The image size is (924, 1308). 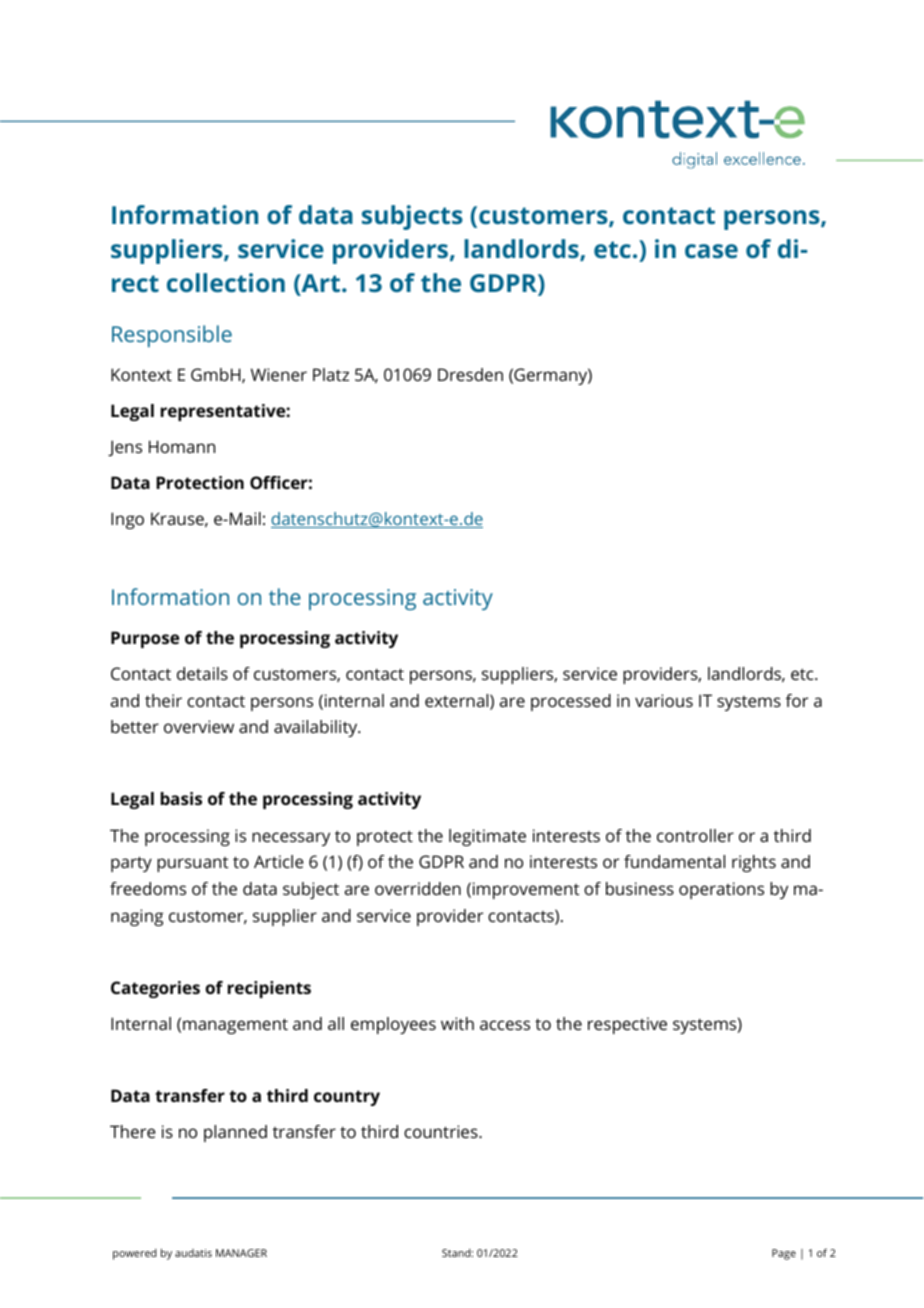 I want to click on various, so click(x=664, y=700).
